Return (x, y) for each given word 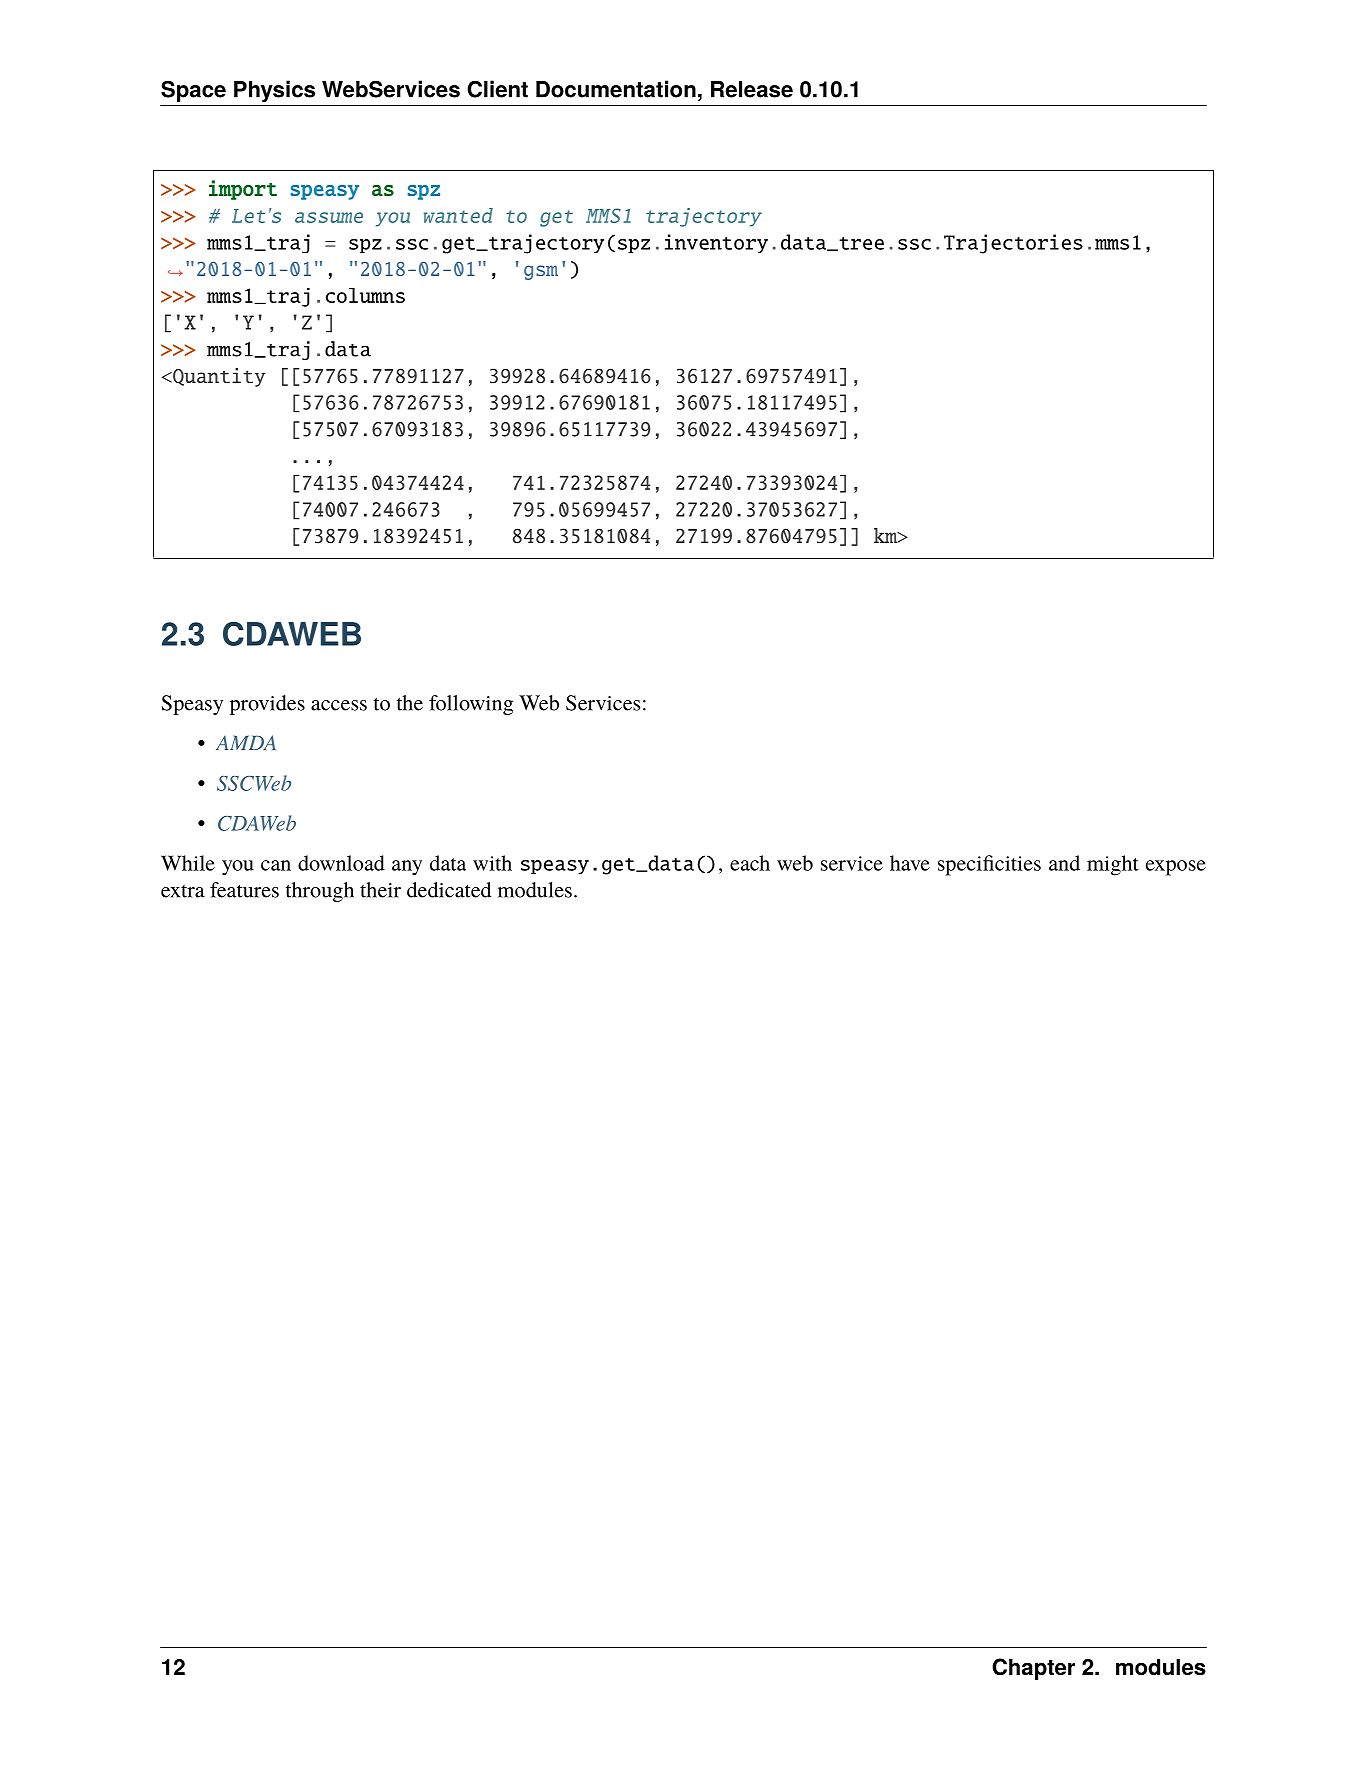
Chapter (1033, 1669)
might (1113, 865)
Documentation (616, 89)
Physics (274, 91)
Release (752, 89)
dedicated (449, 890)
